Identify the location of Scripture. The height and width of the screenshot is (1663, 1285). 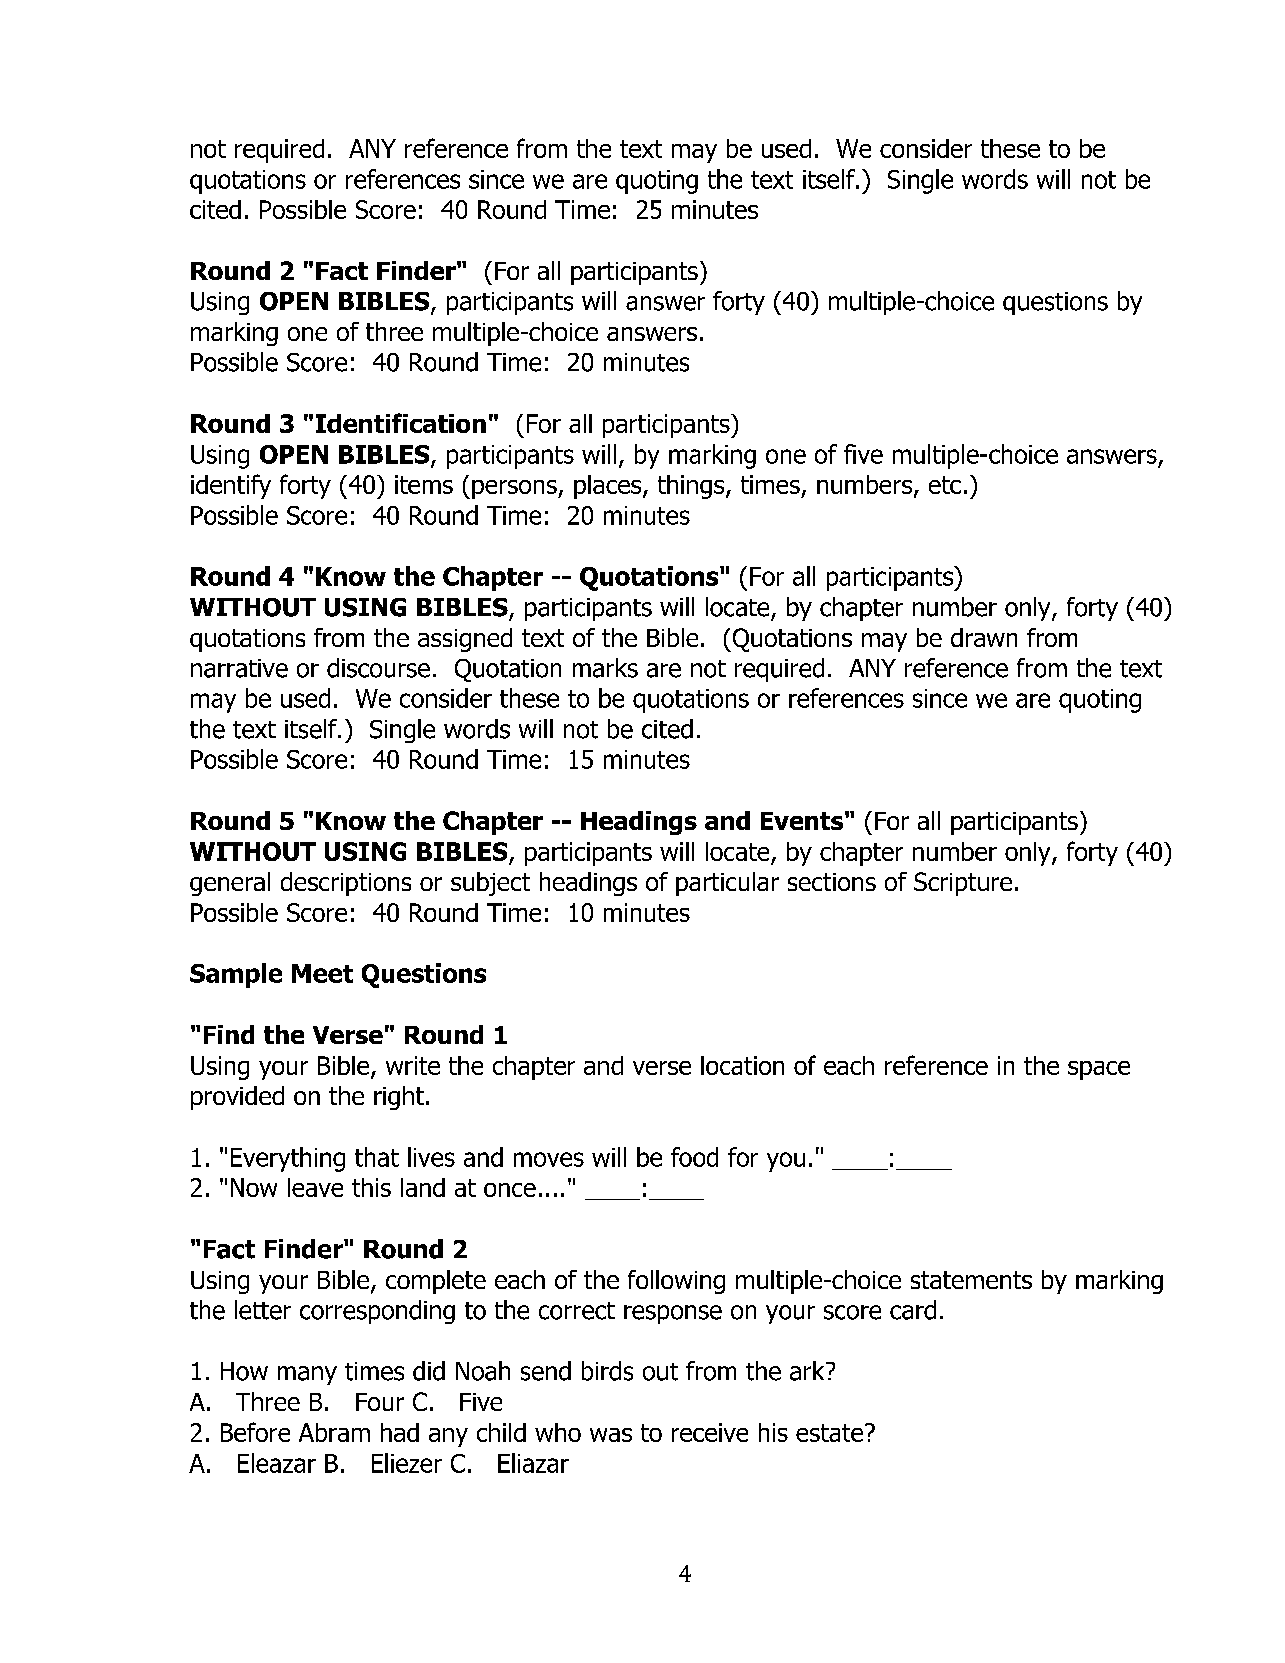
(963, 884).
